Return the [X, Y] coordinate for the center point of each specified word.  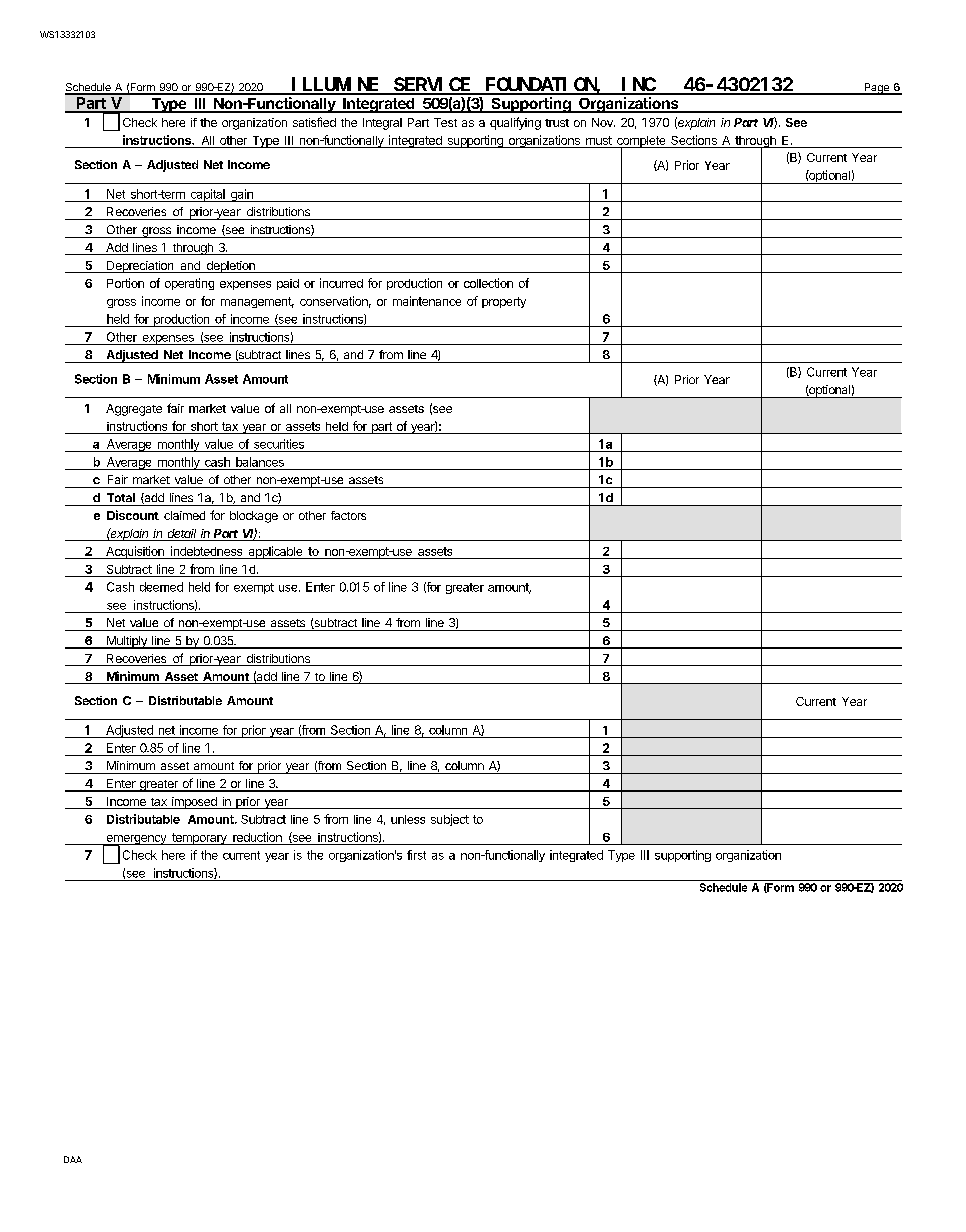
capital [207, 195]
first [416, 855]
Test [445, 122]
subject [450, 820]
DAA [73, 1159]
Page [876, 89]
